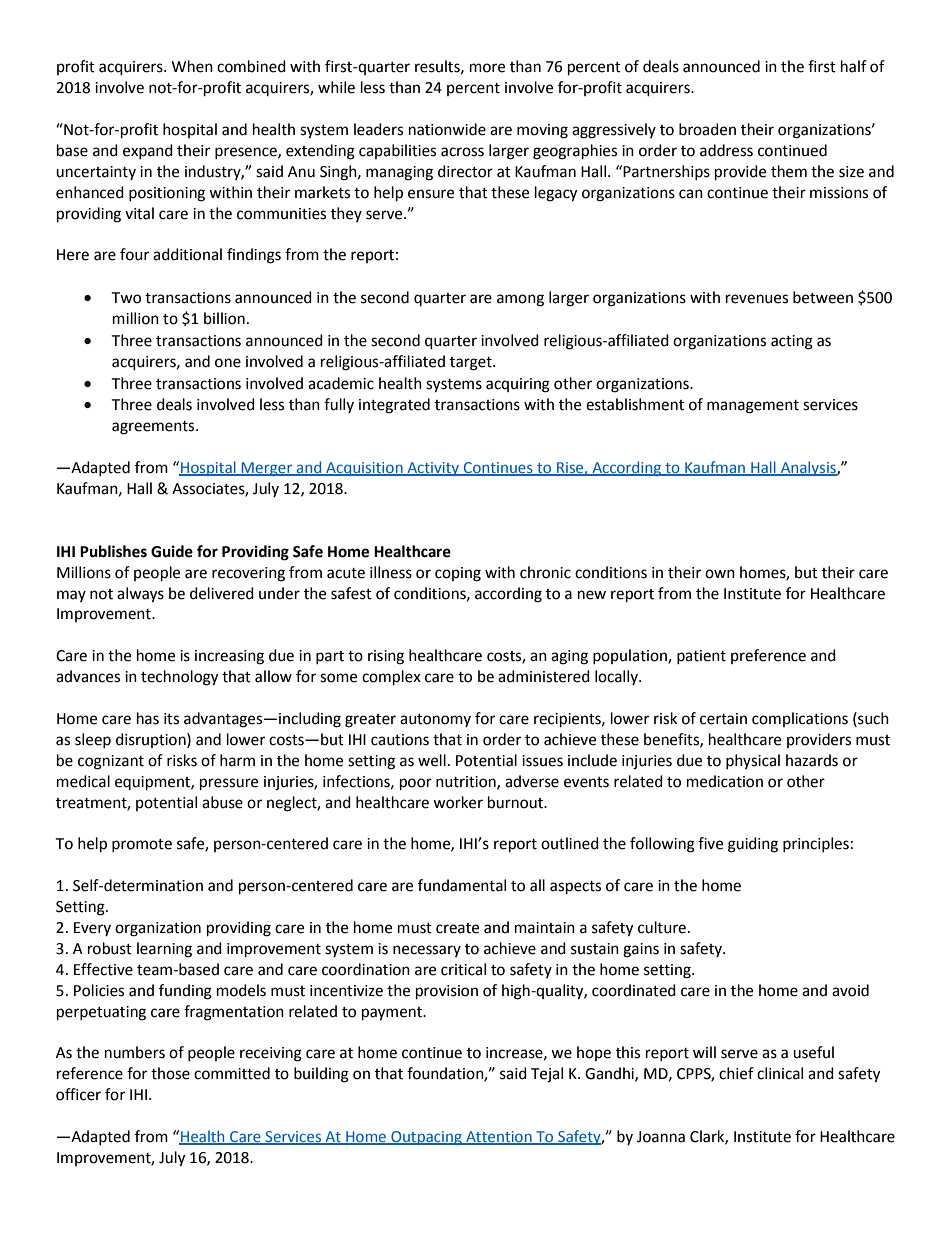 This page has height=1233, width=952. Describe the element at coordinates (757, 299) in the page. I see `revenues` at that location.
